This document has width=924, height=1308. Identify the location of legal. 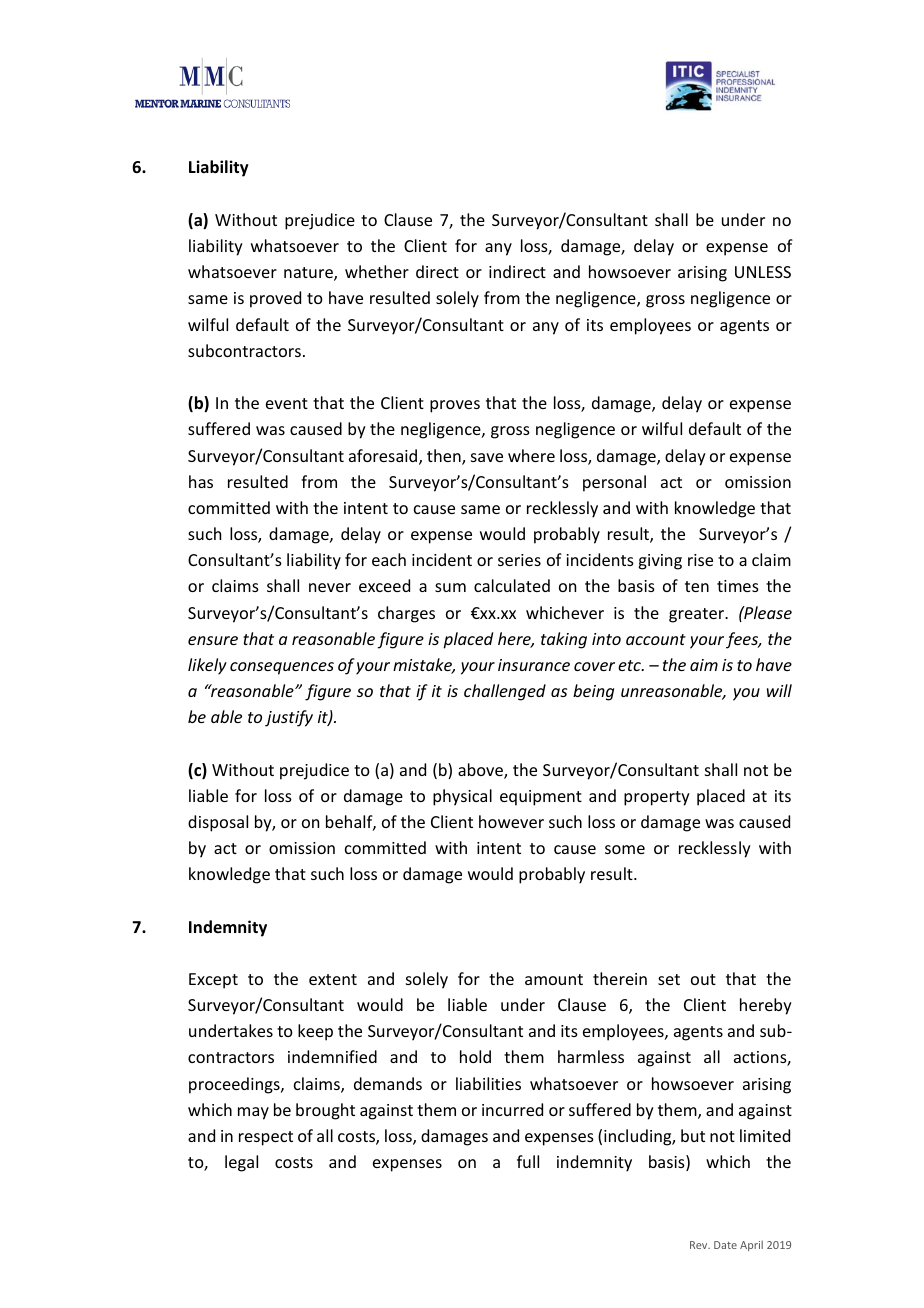
(241, 1163).
